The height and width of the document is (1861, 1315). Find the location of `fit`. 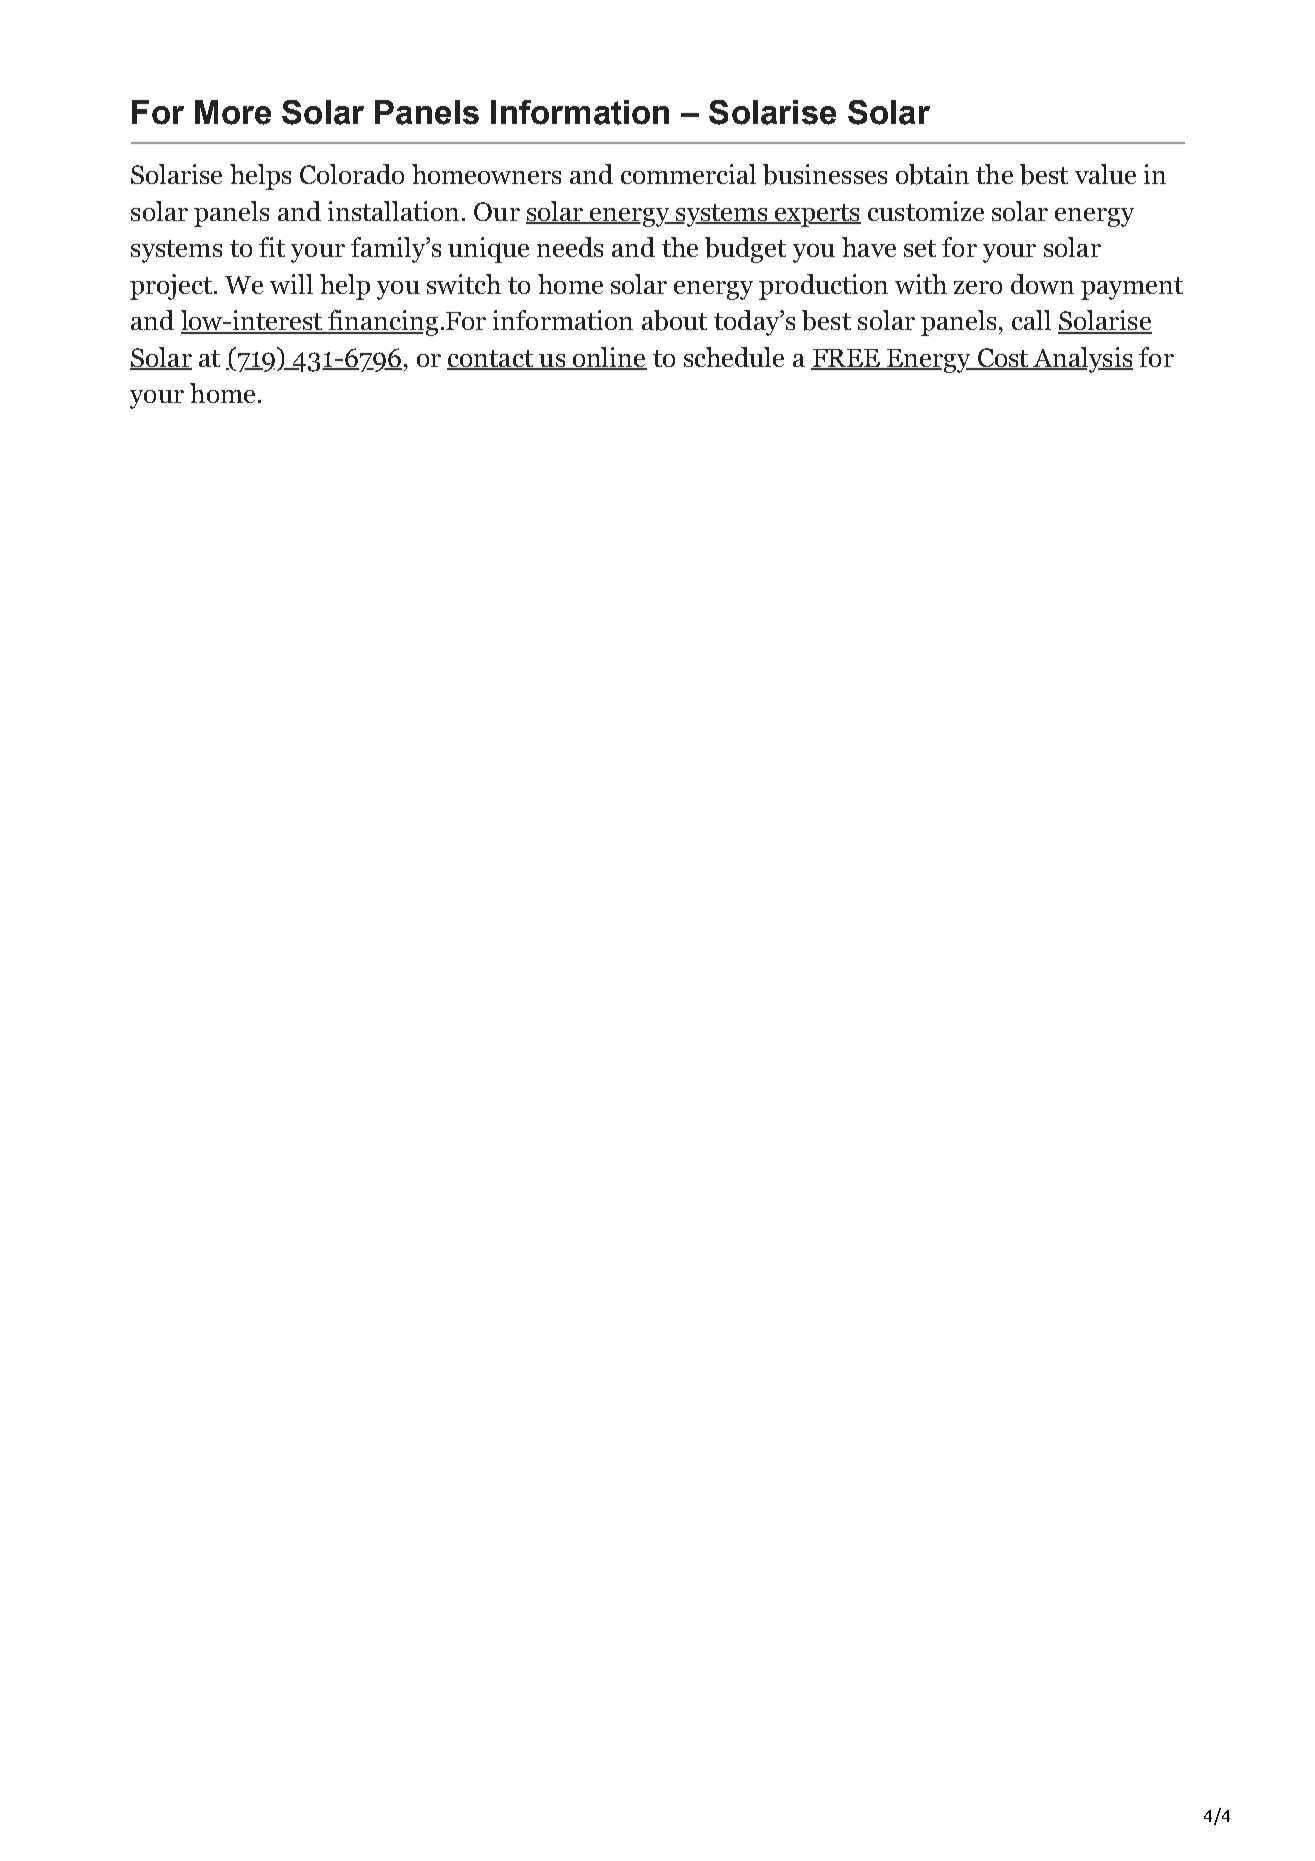

fit is located at coordinates (272, 247).
